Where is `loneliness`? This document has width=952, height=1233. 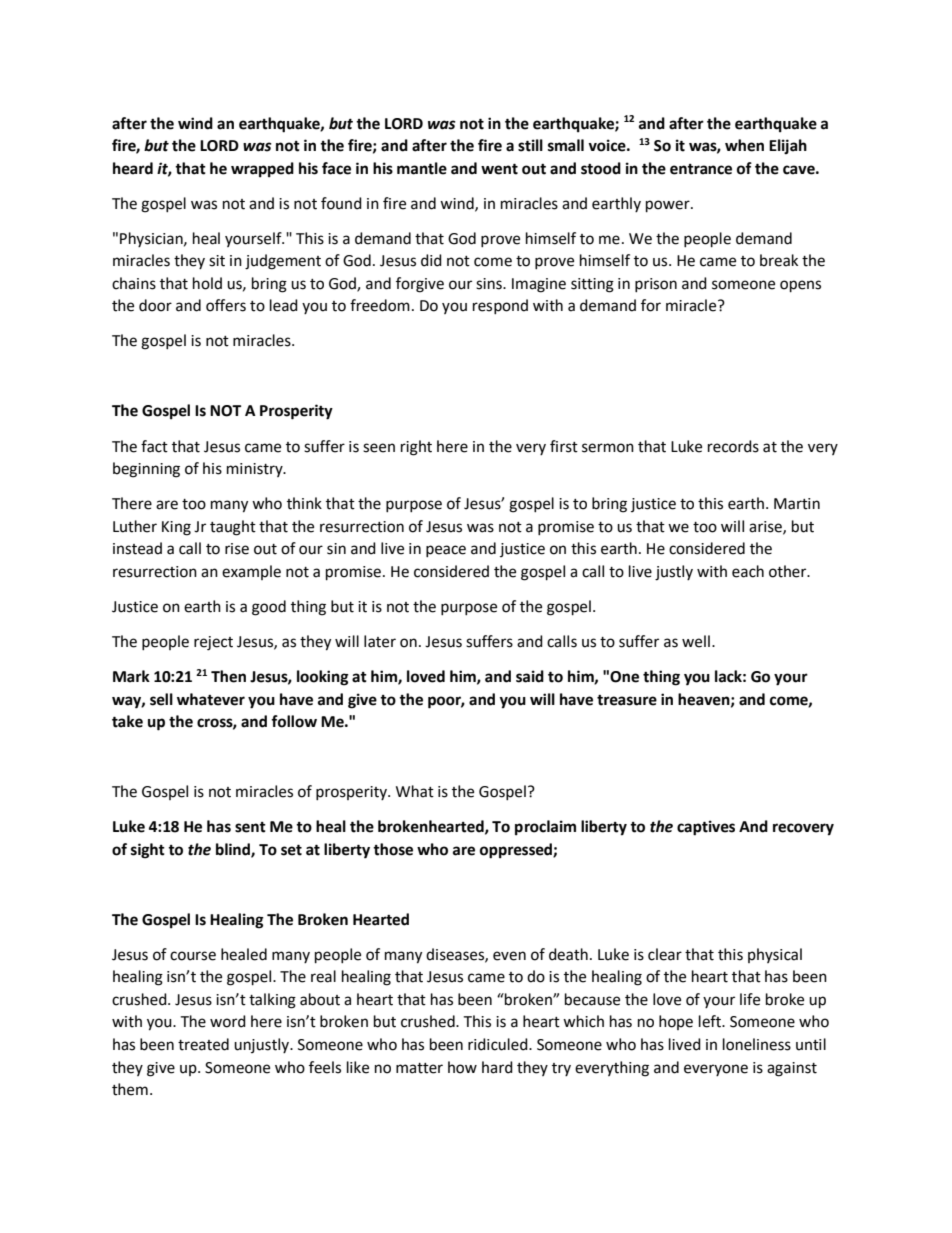
loneliness is located at coordinates (757, 1044).
